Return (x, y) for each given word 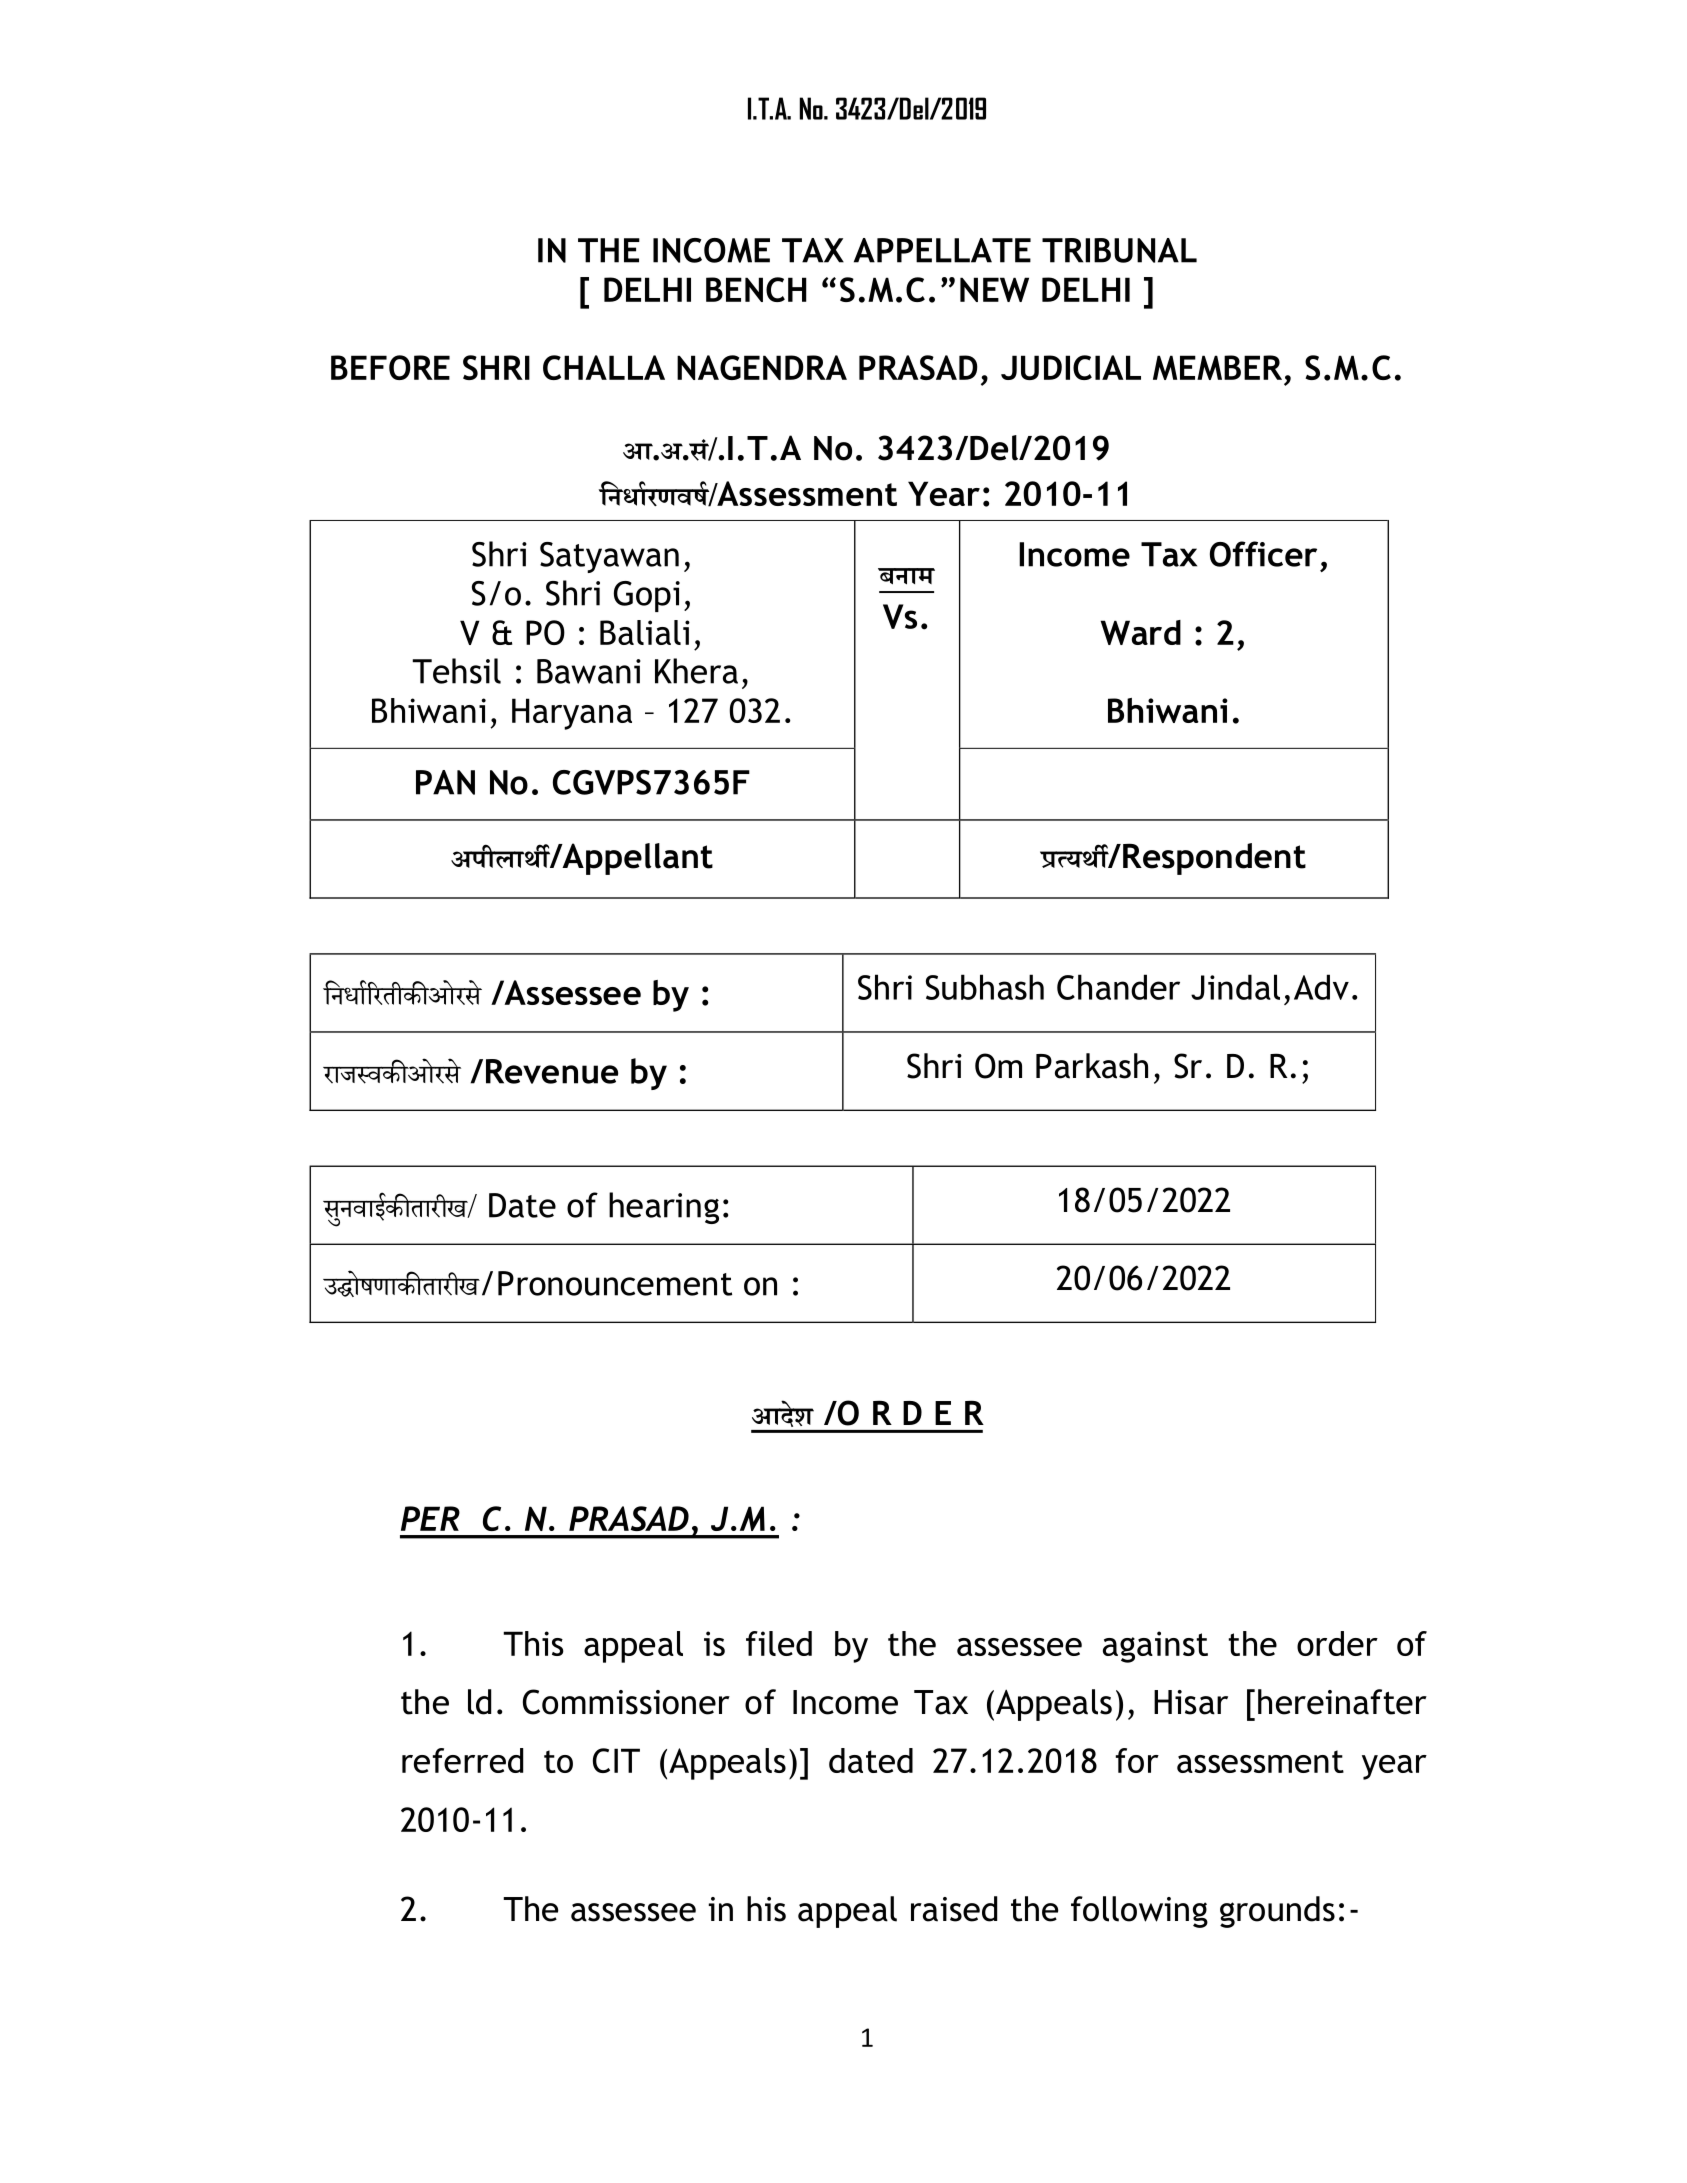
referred (462, 1760)
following (1139, 1912)
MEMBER (1217, 367)
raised (954, 1909)
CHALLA (604, 367)
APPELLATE (942, 250)
